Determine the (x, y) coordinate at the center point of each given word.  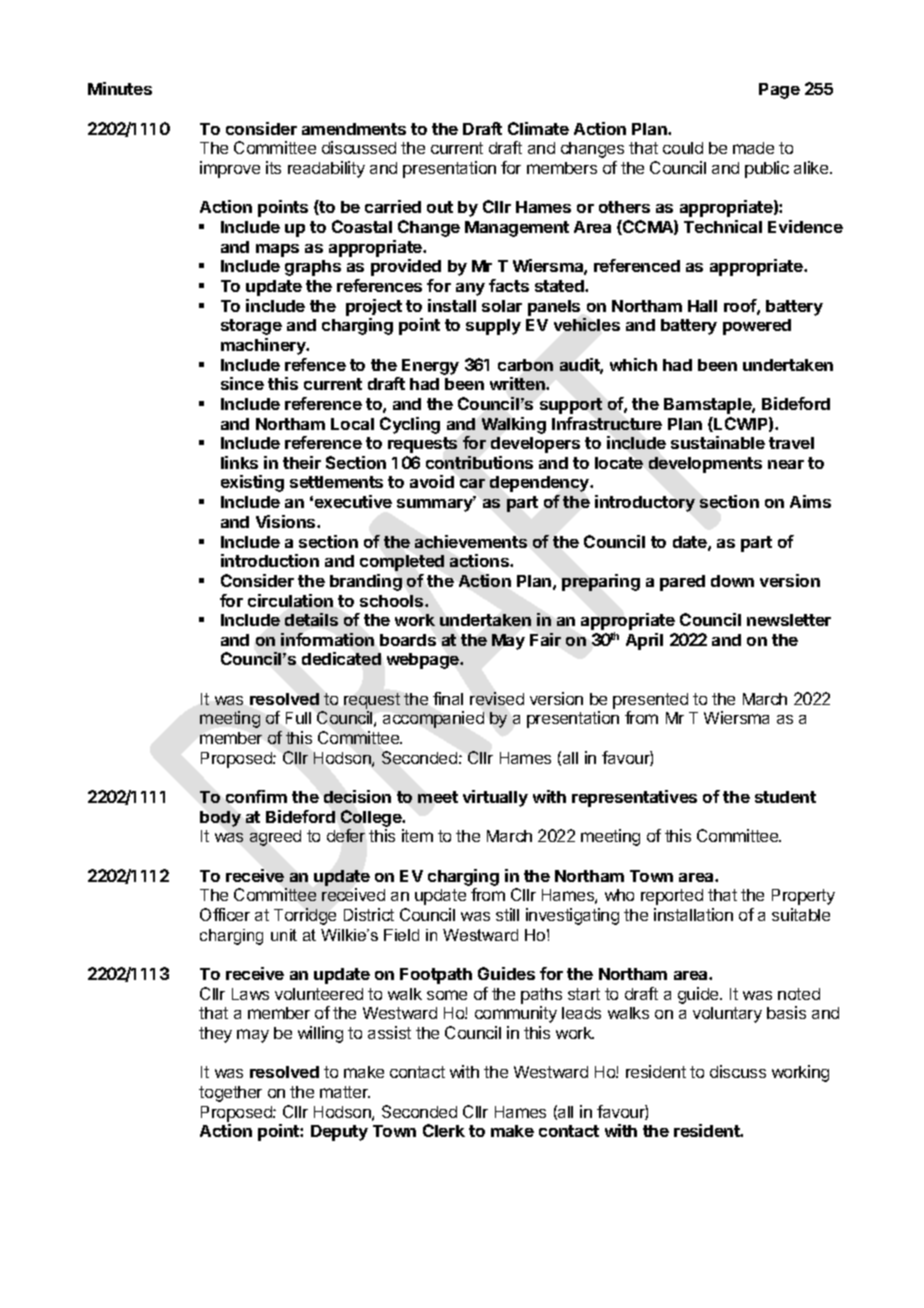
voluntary (727, 1015)
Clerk (444, 1130)
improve (230, 169)
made (753, 148)
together (230, 1094)
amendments (354, 129)
